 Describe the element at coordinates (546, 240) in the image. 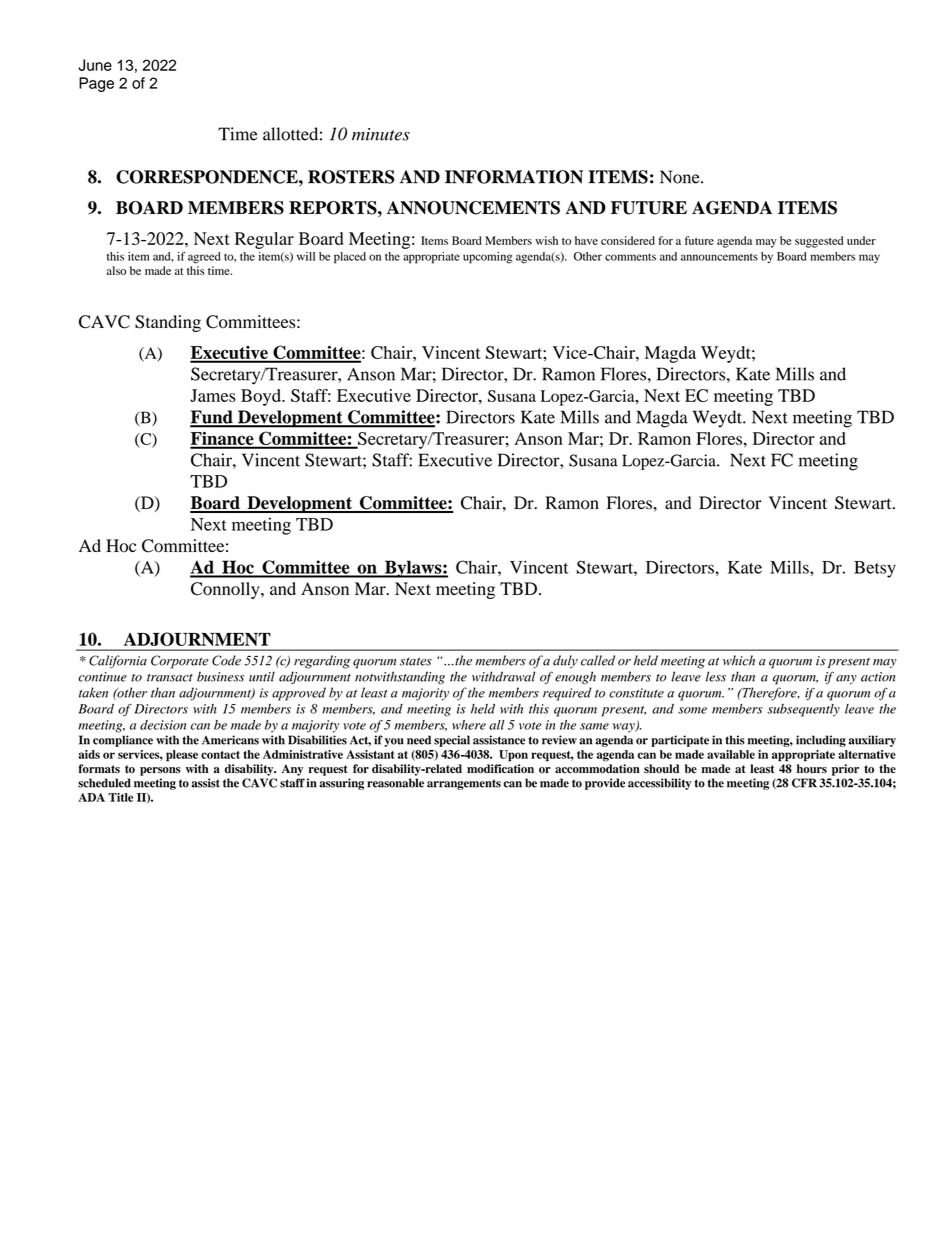

I see `wish` at that location.
